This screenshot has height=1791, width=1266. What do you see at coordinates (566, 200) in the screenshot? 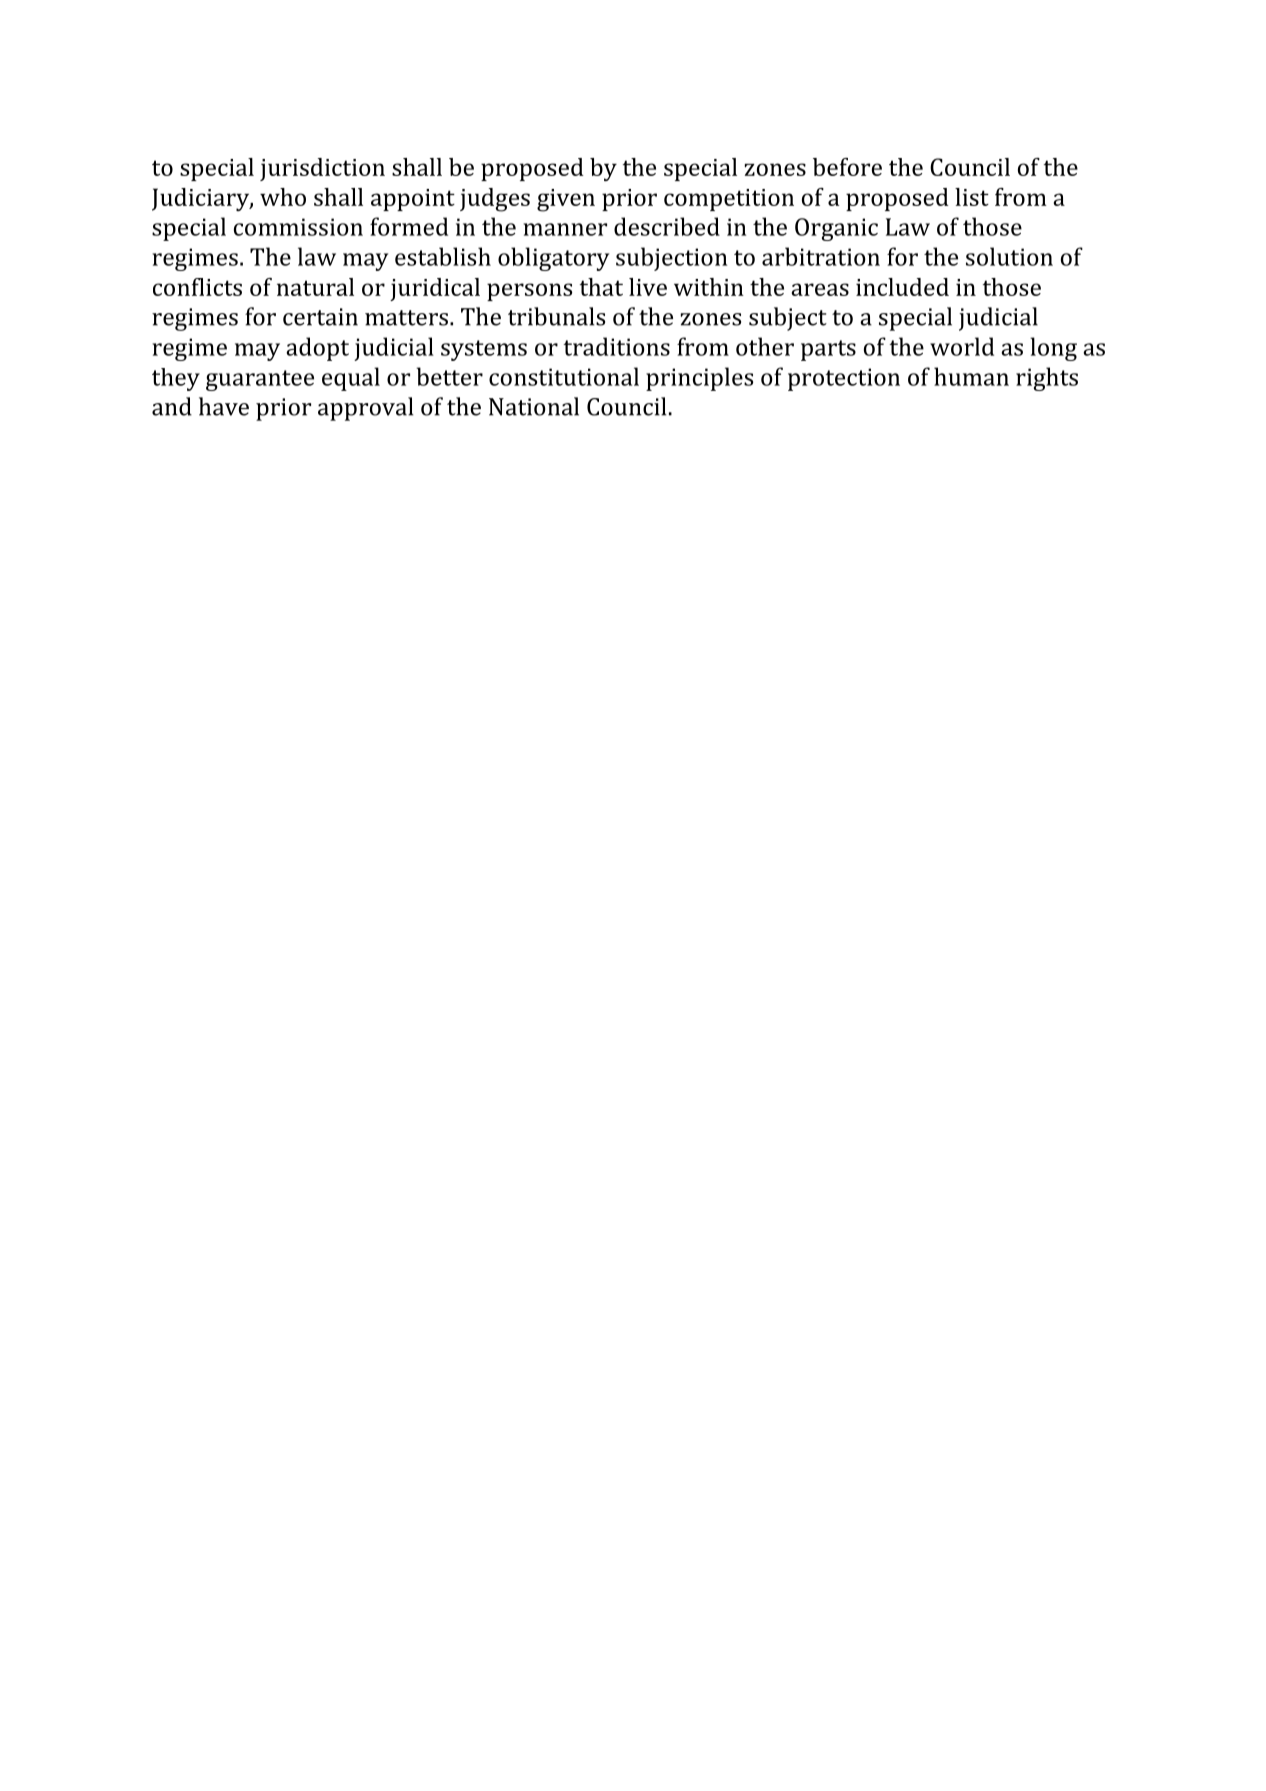
I see `given` at bounding box center [566, 200].
